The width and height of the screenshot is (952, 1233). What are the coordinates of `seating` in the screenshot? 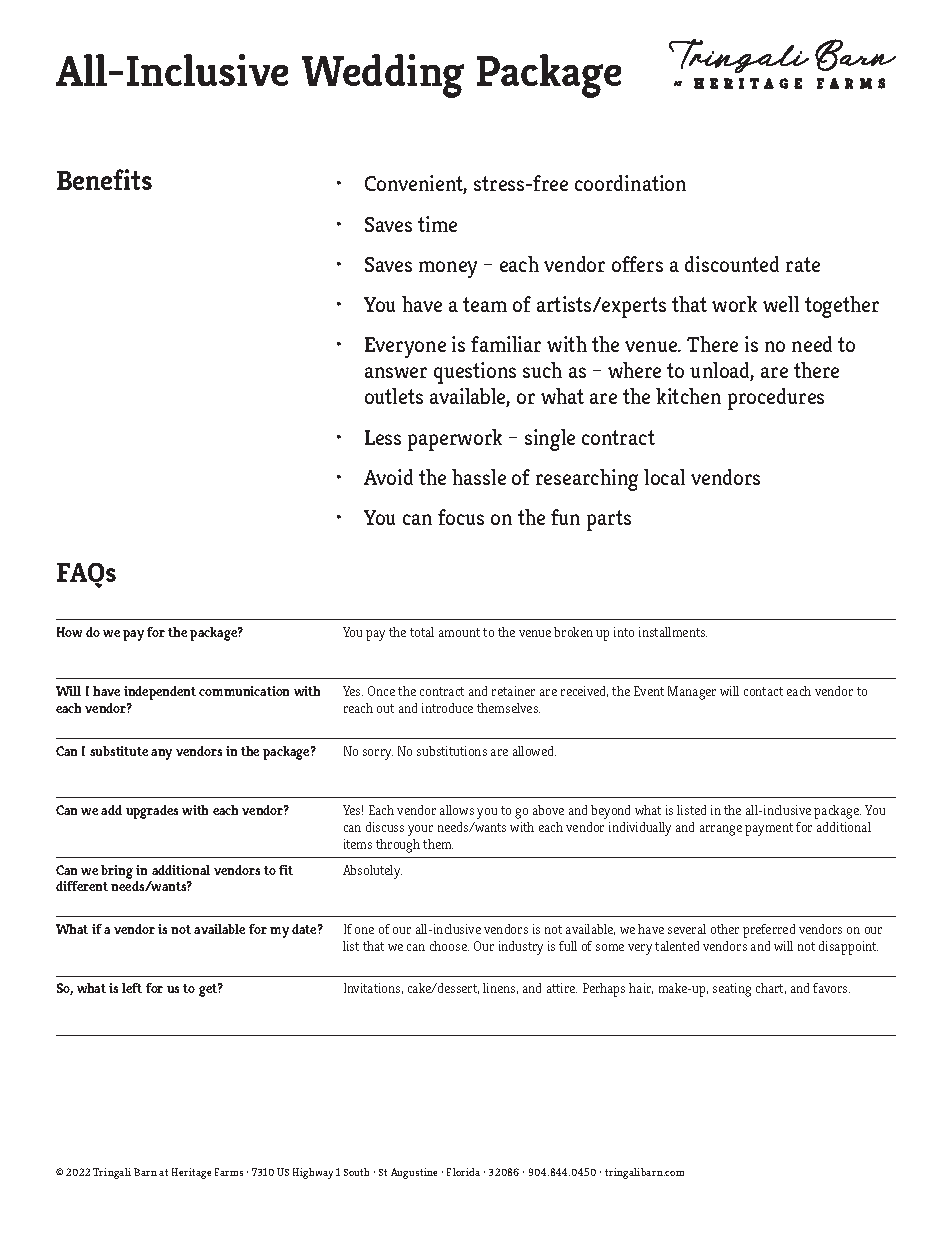 It's located at (732, 990).
